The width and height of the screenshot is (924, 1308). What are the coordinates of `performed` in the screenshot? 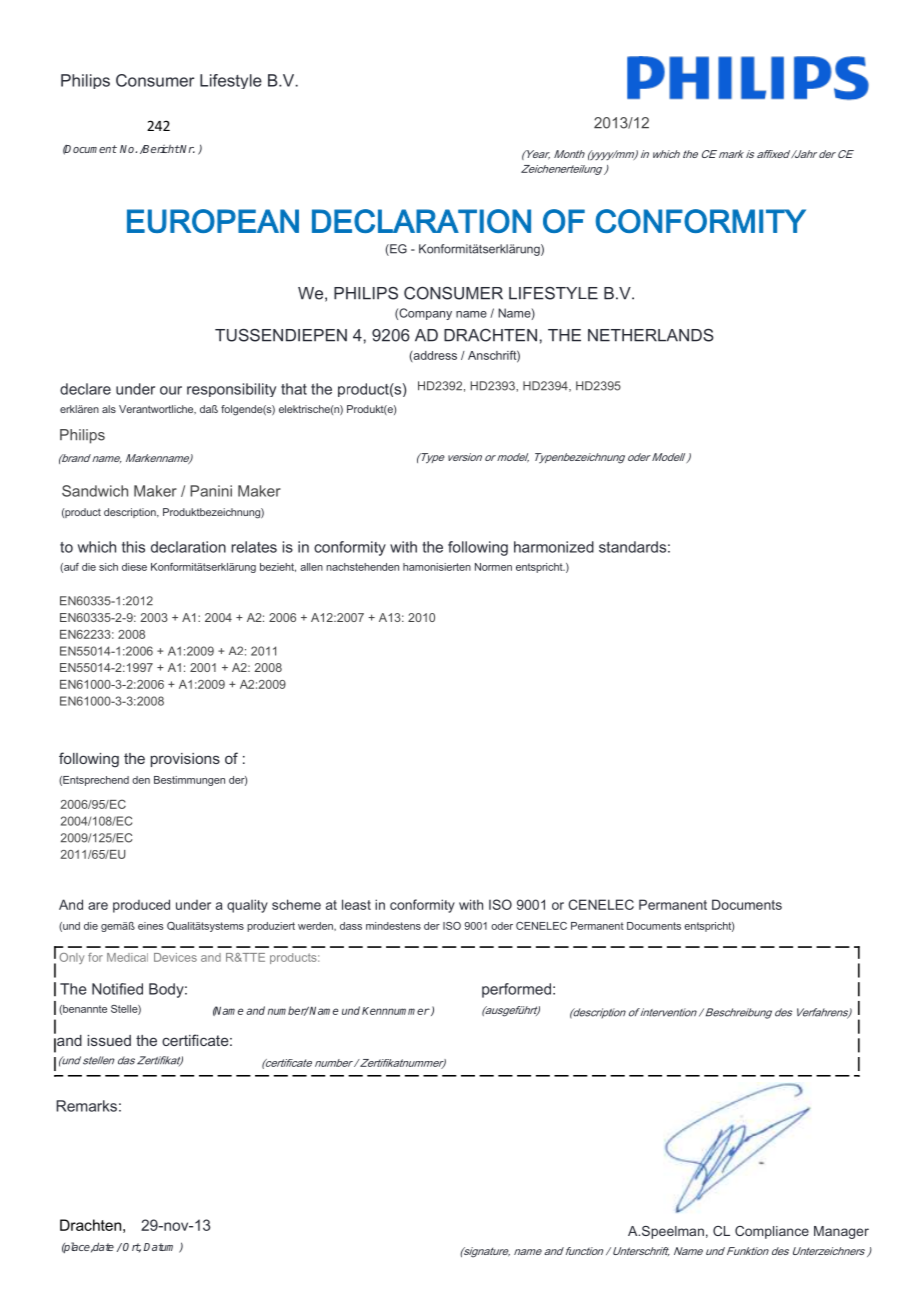 It's located at (516, 990).
